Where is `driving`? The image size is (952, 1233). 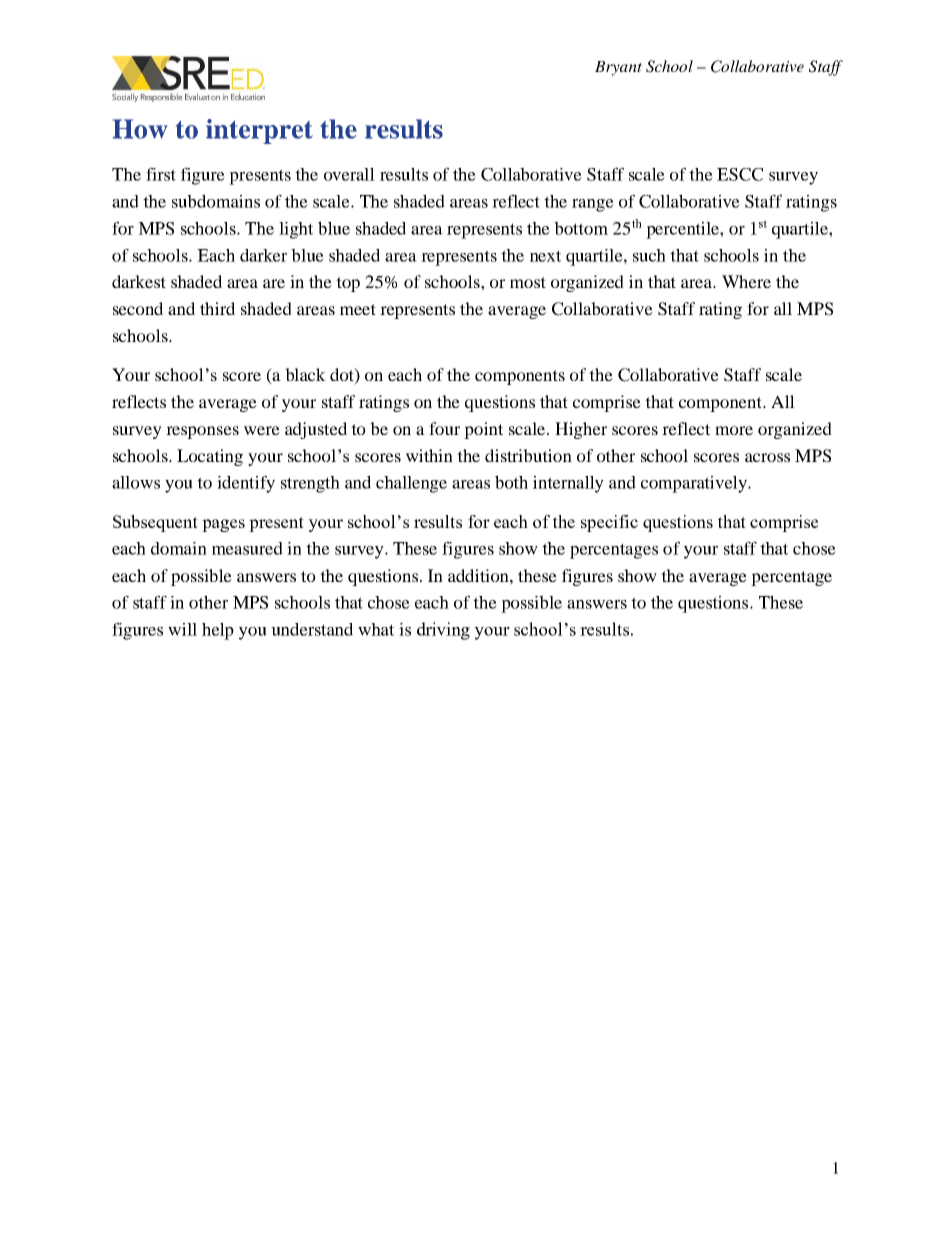
driving is located at coordinates (443, 631).
